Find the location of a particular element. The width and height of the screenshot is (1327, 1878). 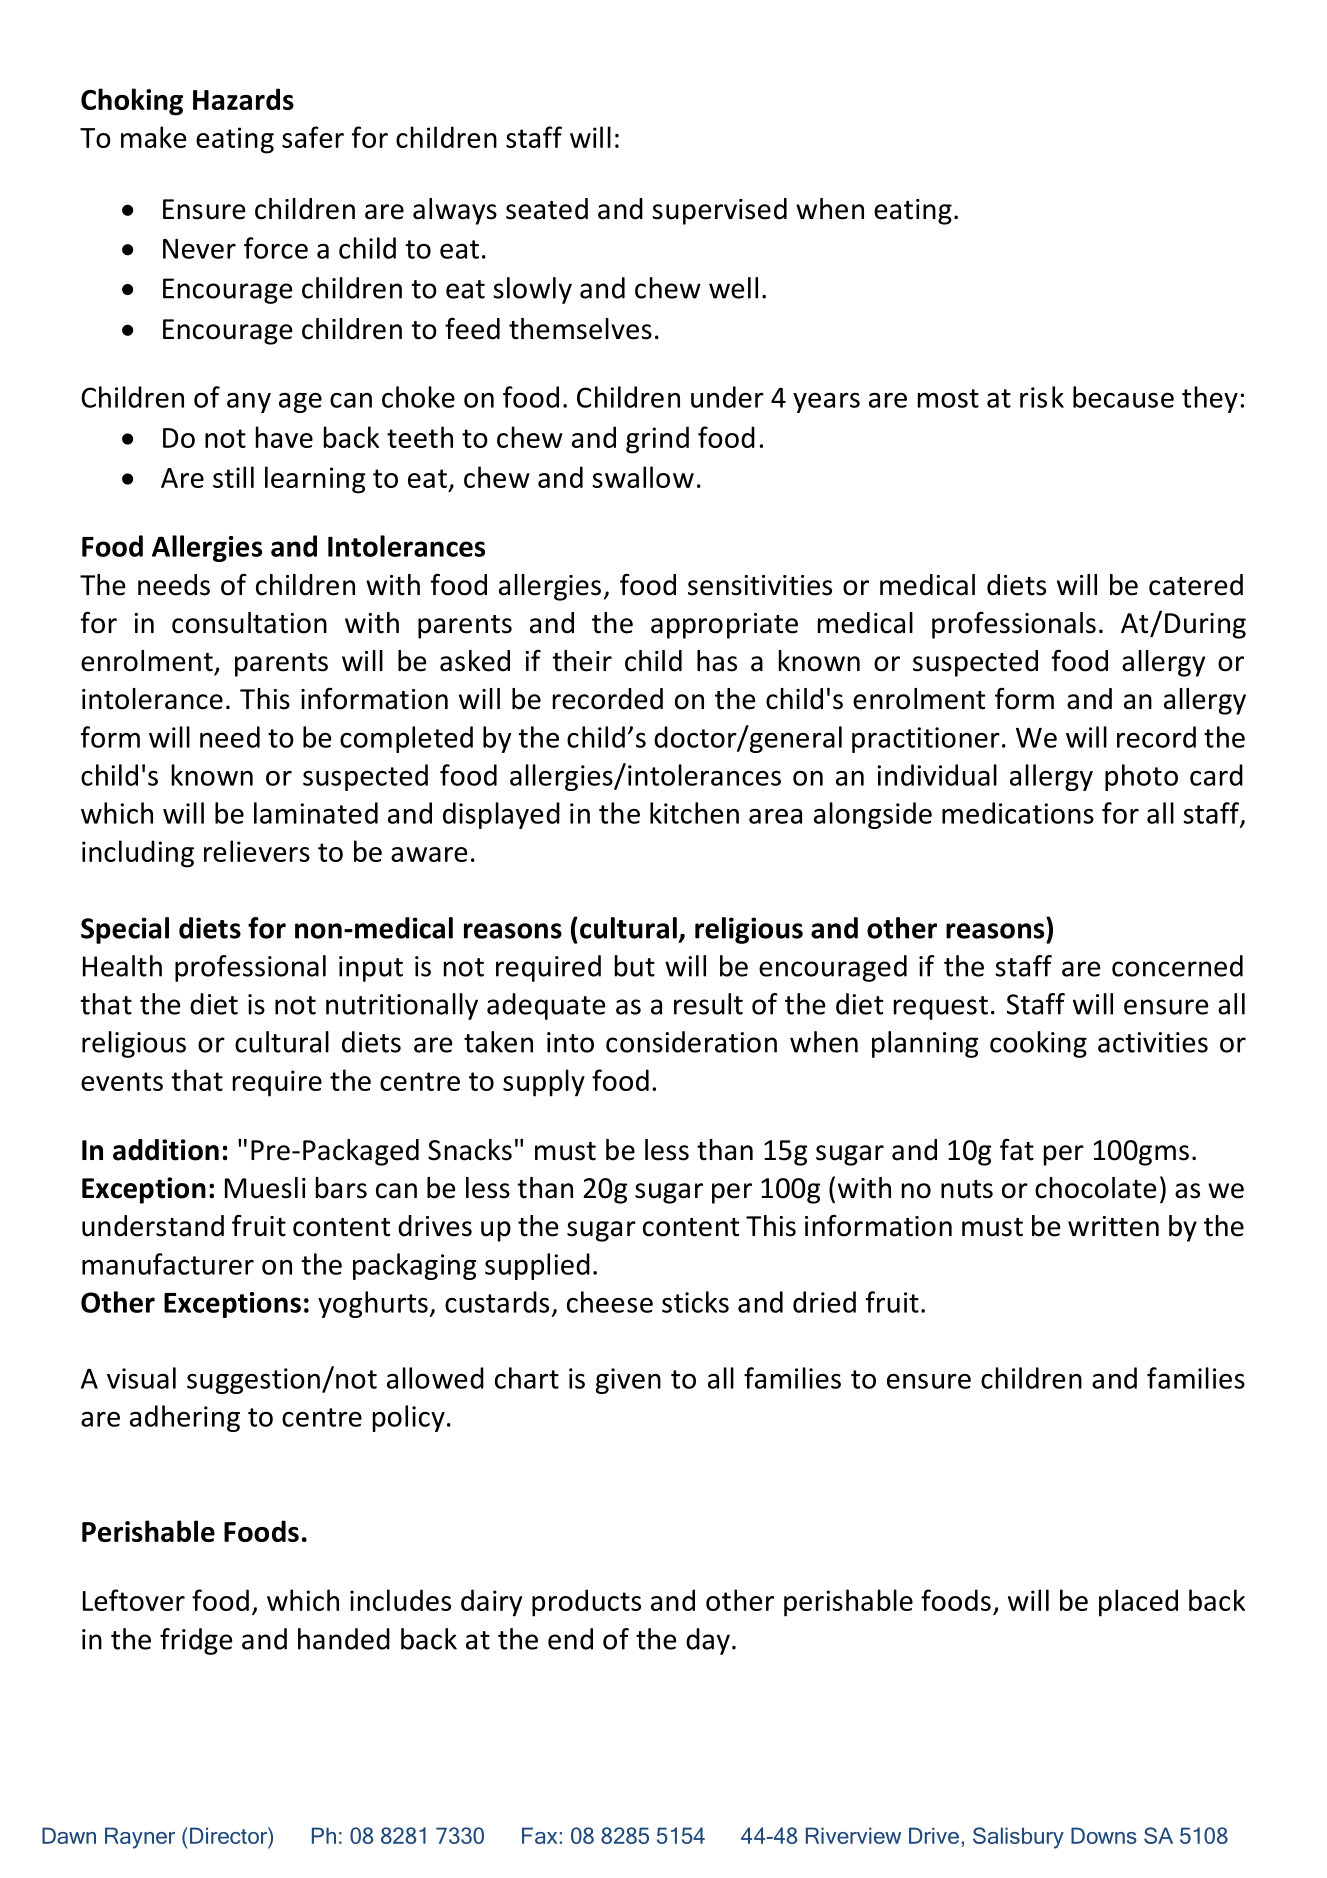

make is located at coordinates (154, 137).
